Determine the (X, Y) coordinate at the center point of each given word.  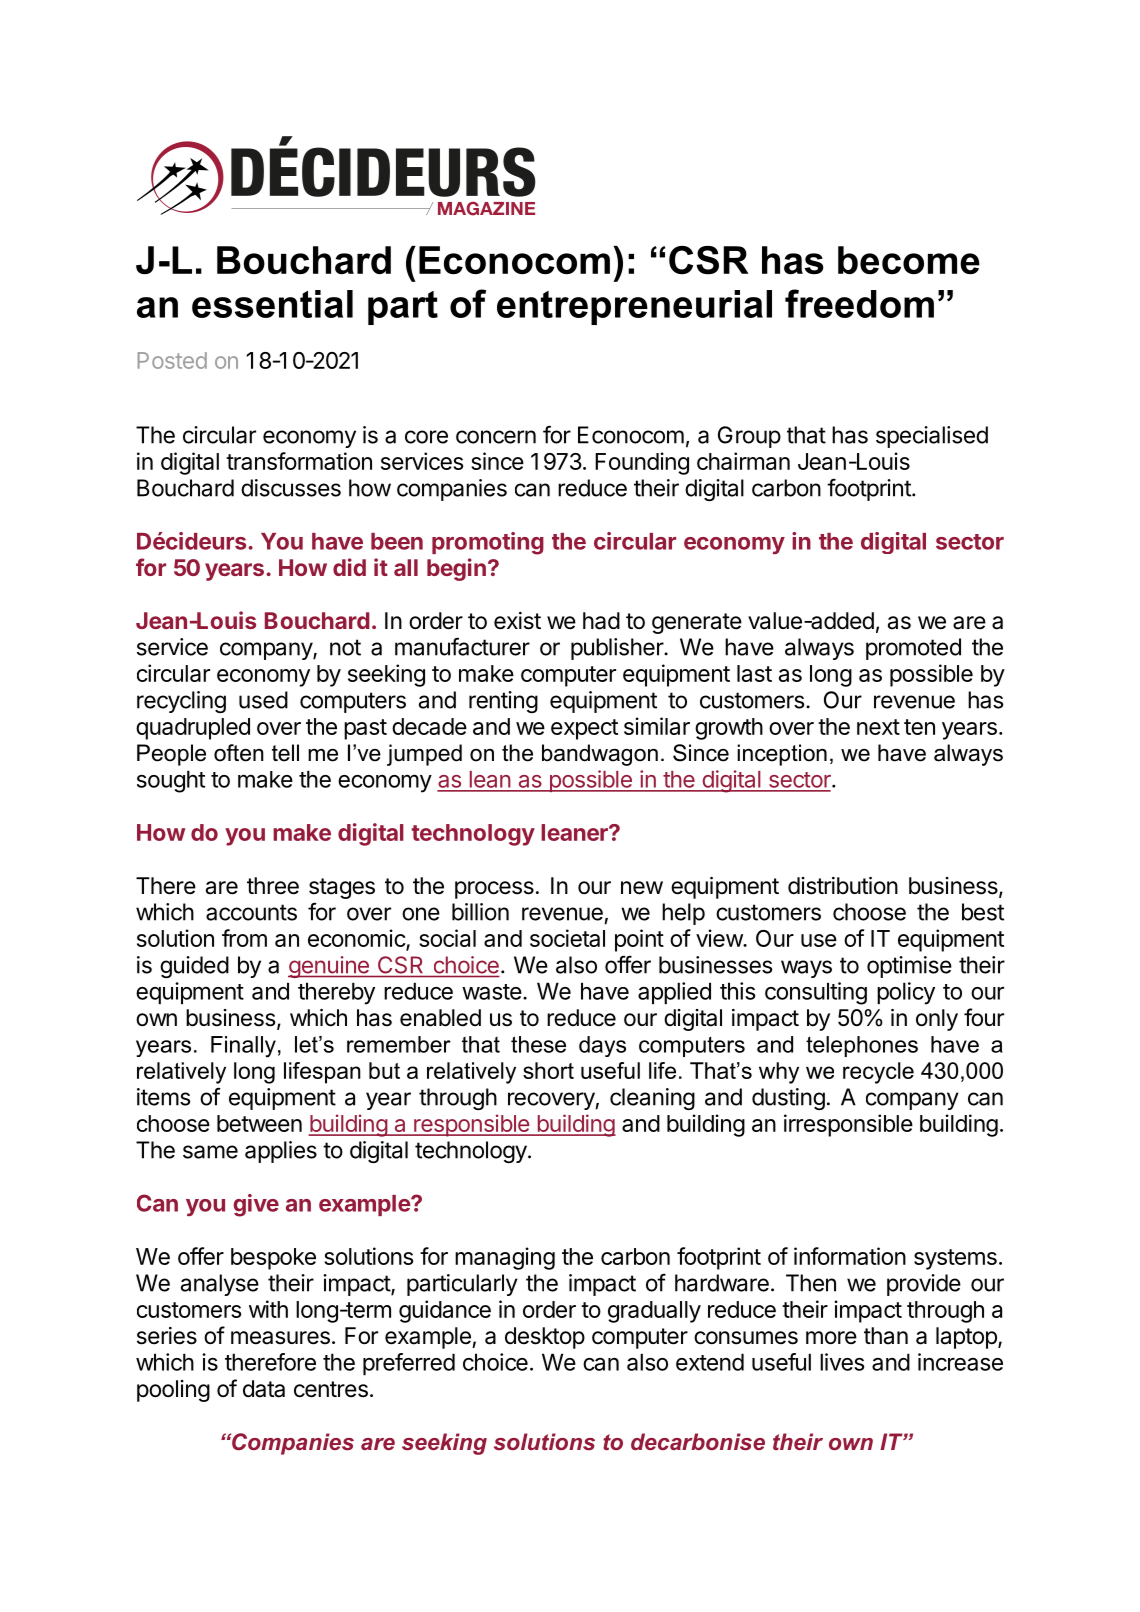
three (273, 886)
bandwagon (600, 755)
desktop (545, 1338)
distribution (843, 886)
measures (280, 1338)
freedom (859, 303)
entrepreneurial (634, 307)
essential (272, 304)
